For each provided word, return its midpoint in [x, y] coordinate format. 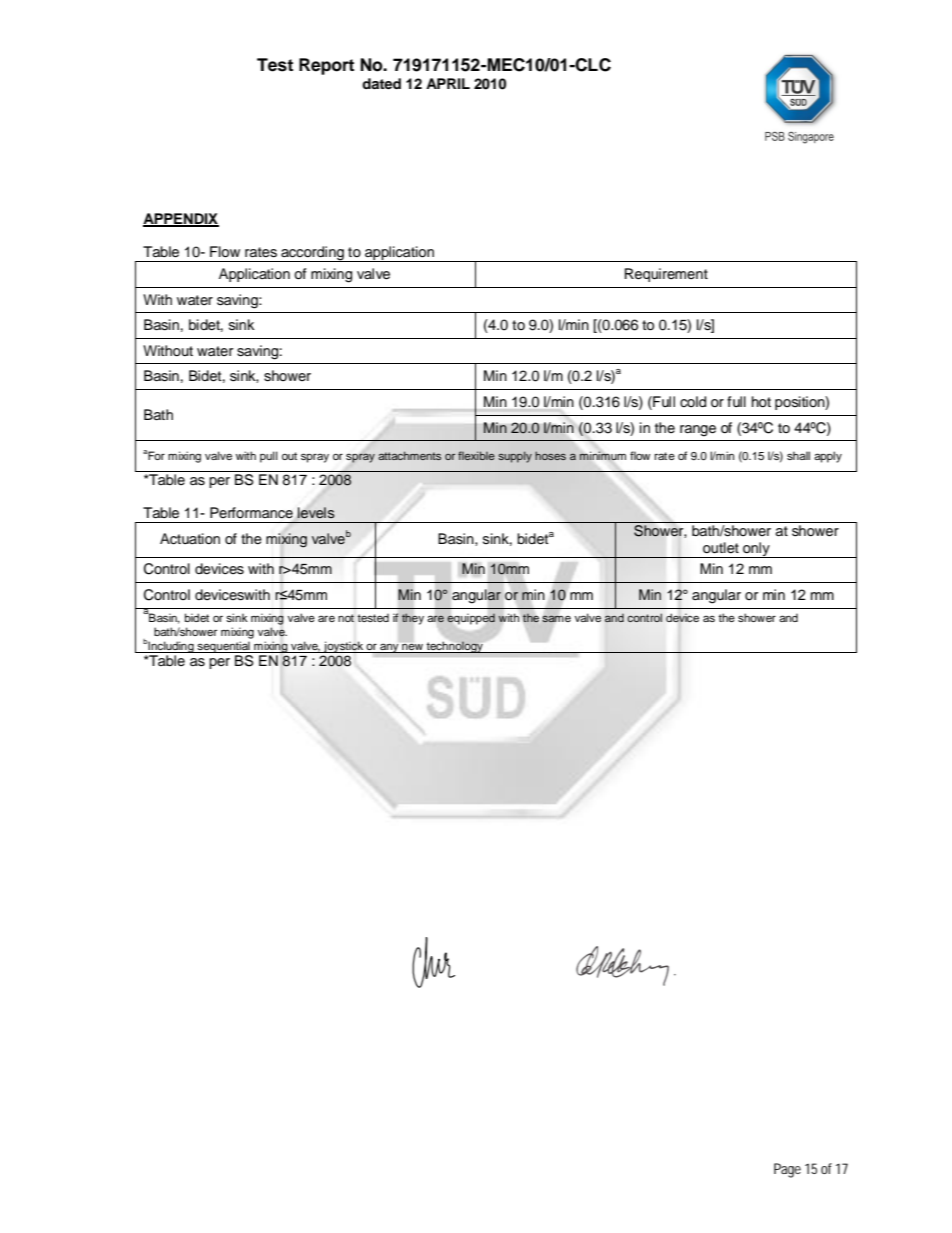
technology [455, 647]
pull [269, 457]
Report [326, 66]
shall [798, 455]
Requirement [666, 275]
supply [515, 457]
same [556, 619]
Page [787, 1170]
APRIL [448, 83]
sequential [223, 647]
